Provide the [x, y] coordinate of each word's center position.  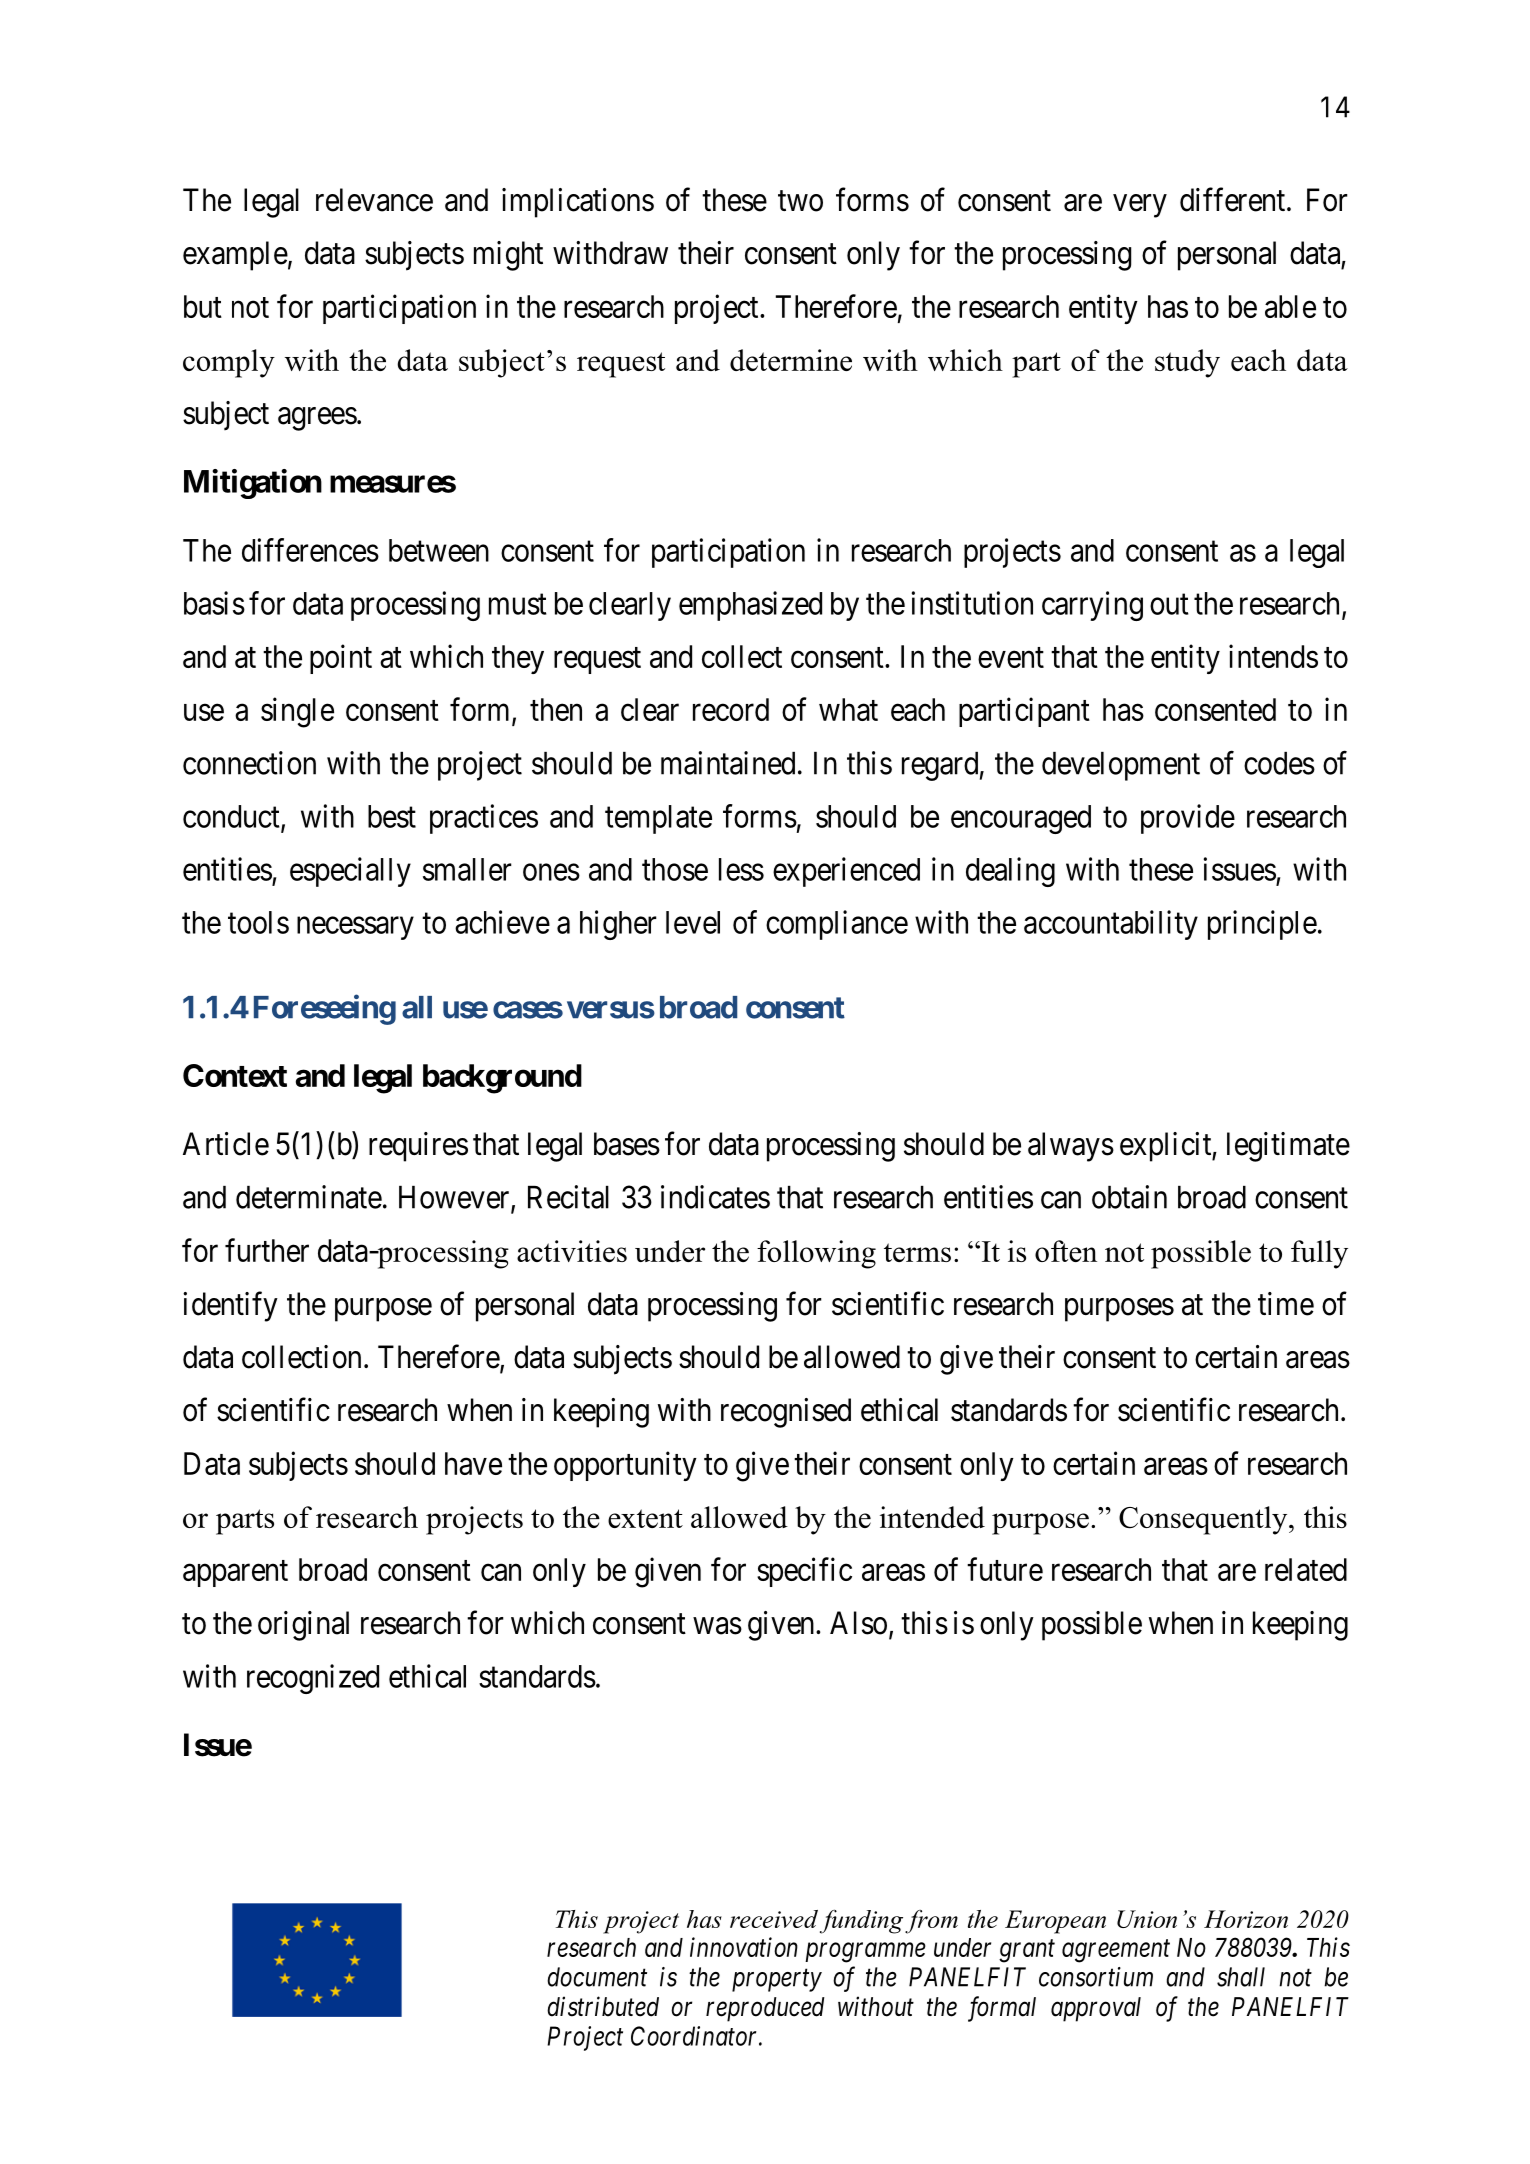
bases [627, 1144]
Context [235, 1075]
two [800, 201]
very [1140, 206]
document [597, 1977]
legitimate [1288, 1147]
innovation [744, 1947]
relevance [374, 200]
